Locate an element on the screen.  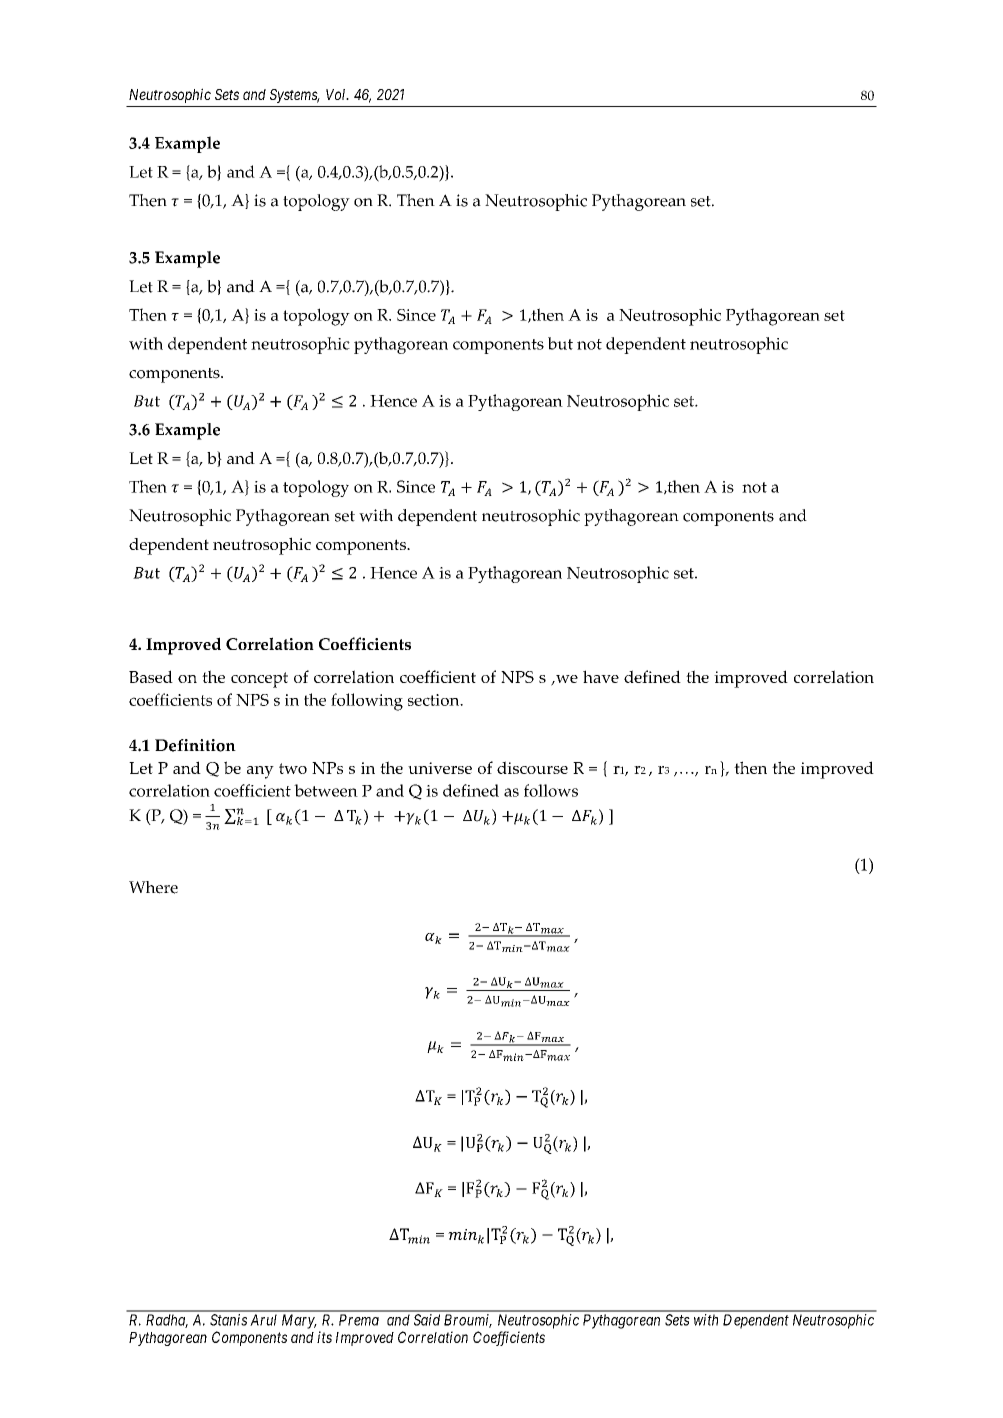
Stanis is located at coordinates (228, 1320).
